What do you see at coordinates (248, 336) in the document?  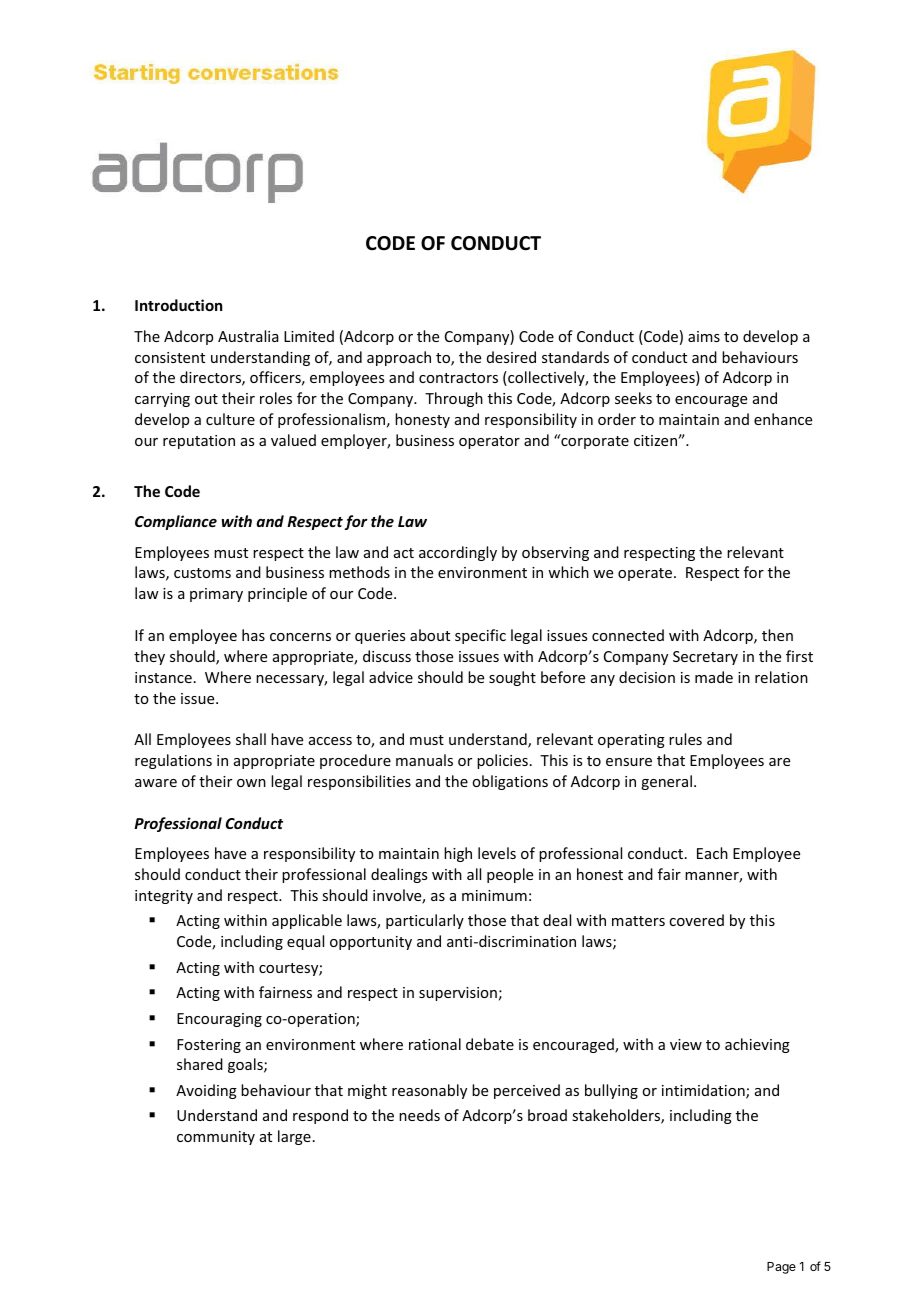 I see `Australia` at bounding box center [248, 336].
